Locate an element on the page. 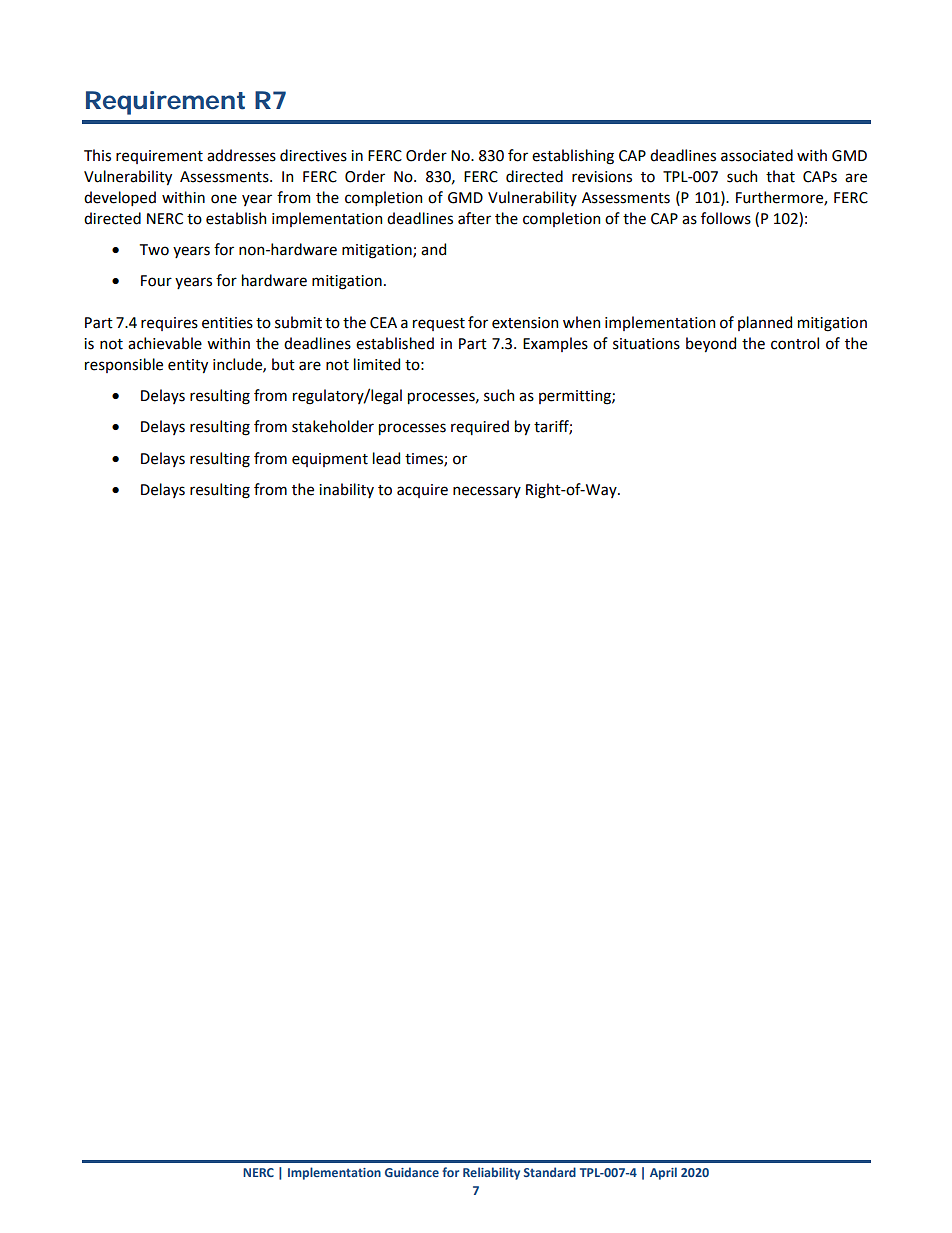  April is located at coordinates (663, 1173).
